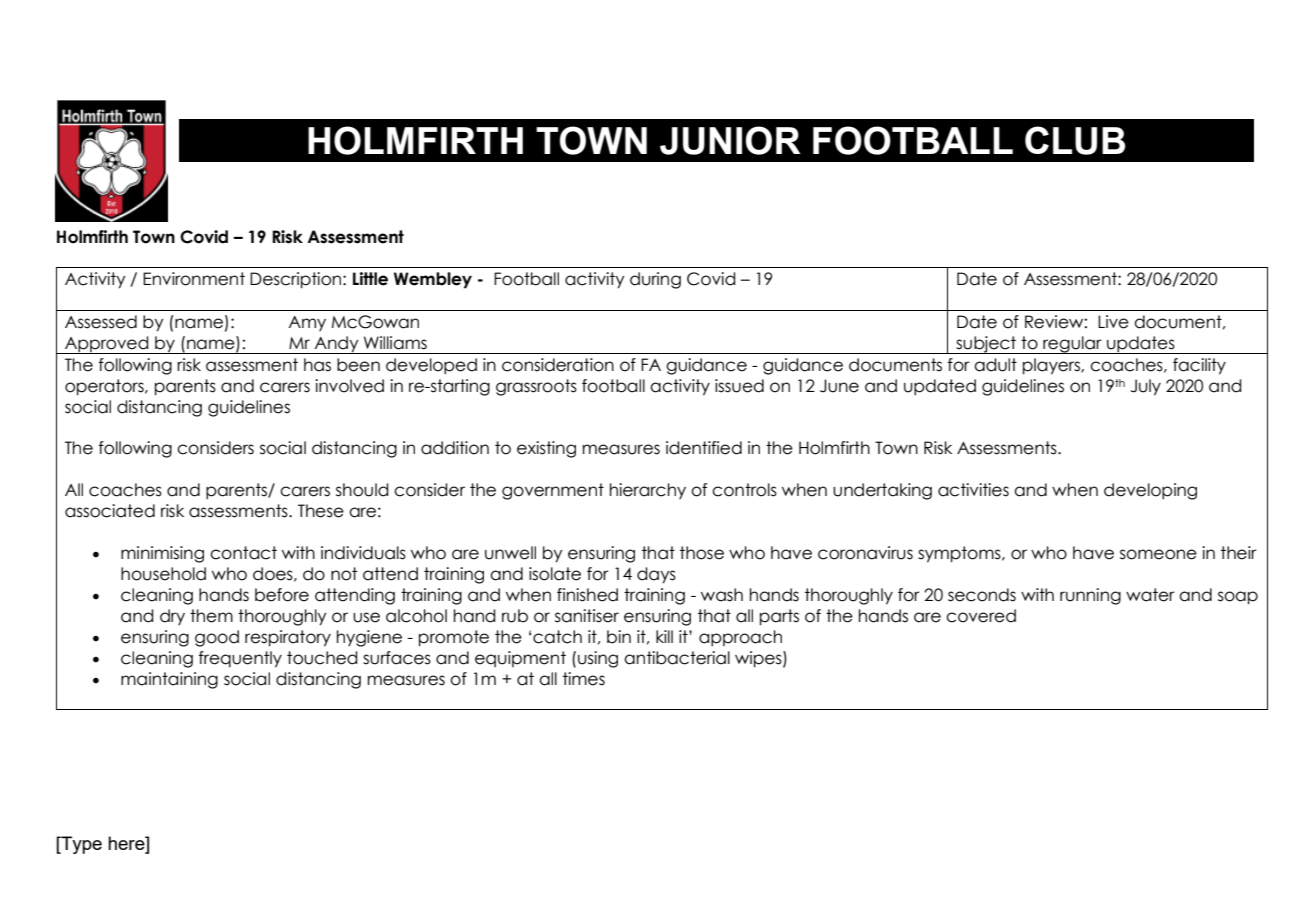 The width and height of the screenshot is (1308, 924). What do you see at coordinates (1075, 140) in the screenshot?
I see `CLUB` at bounding box center [1075, 140].
